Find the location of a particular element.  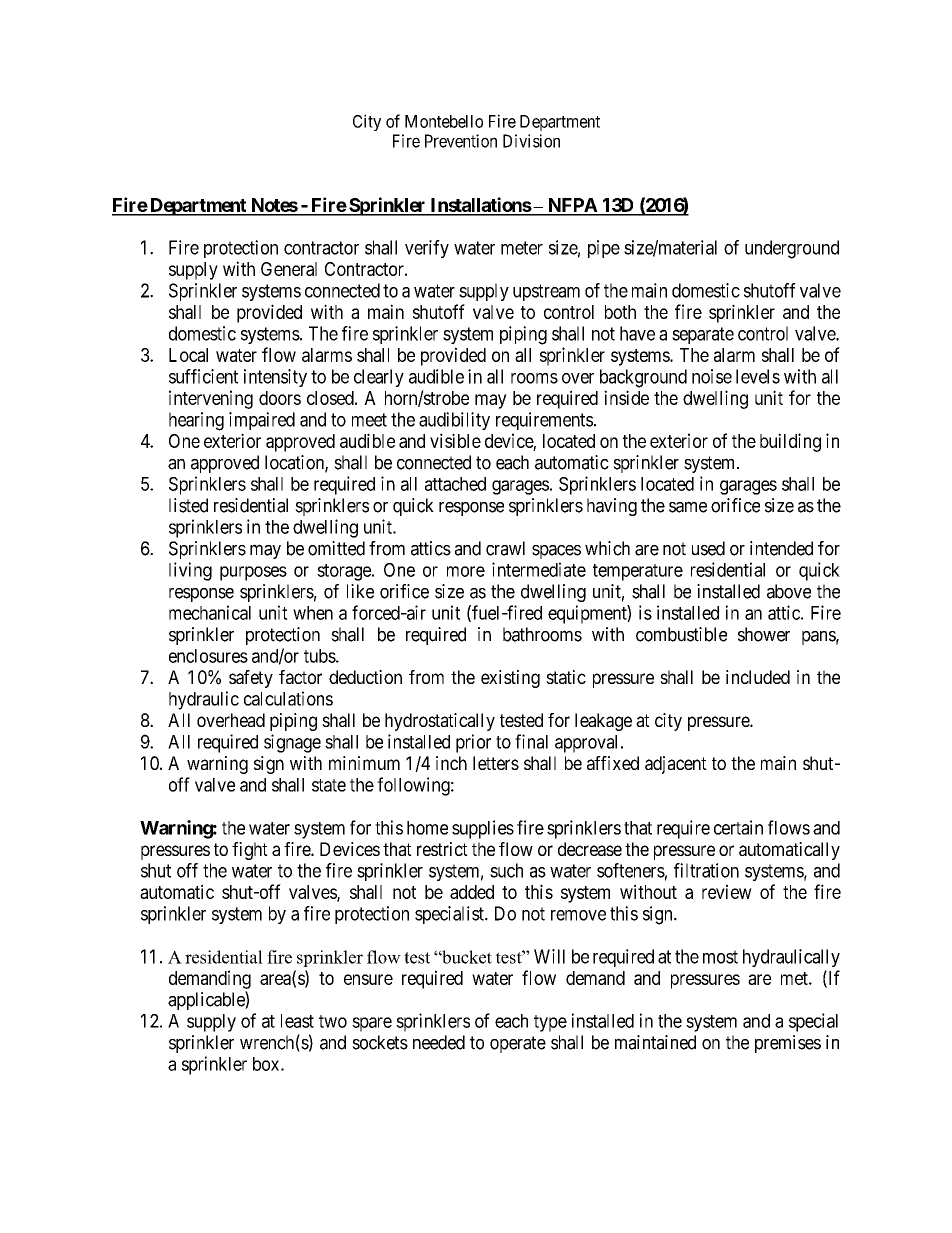

prior is located at coordinates (473, 743).
